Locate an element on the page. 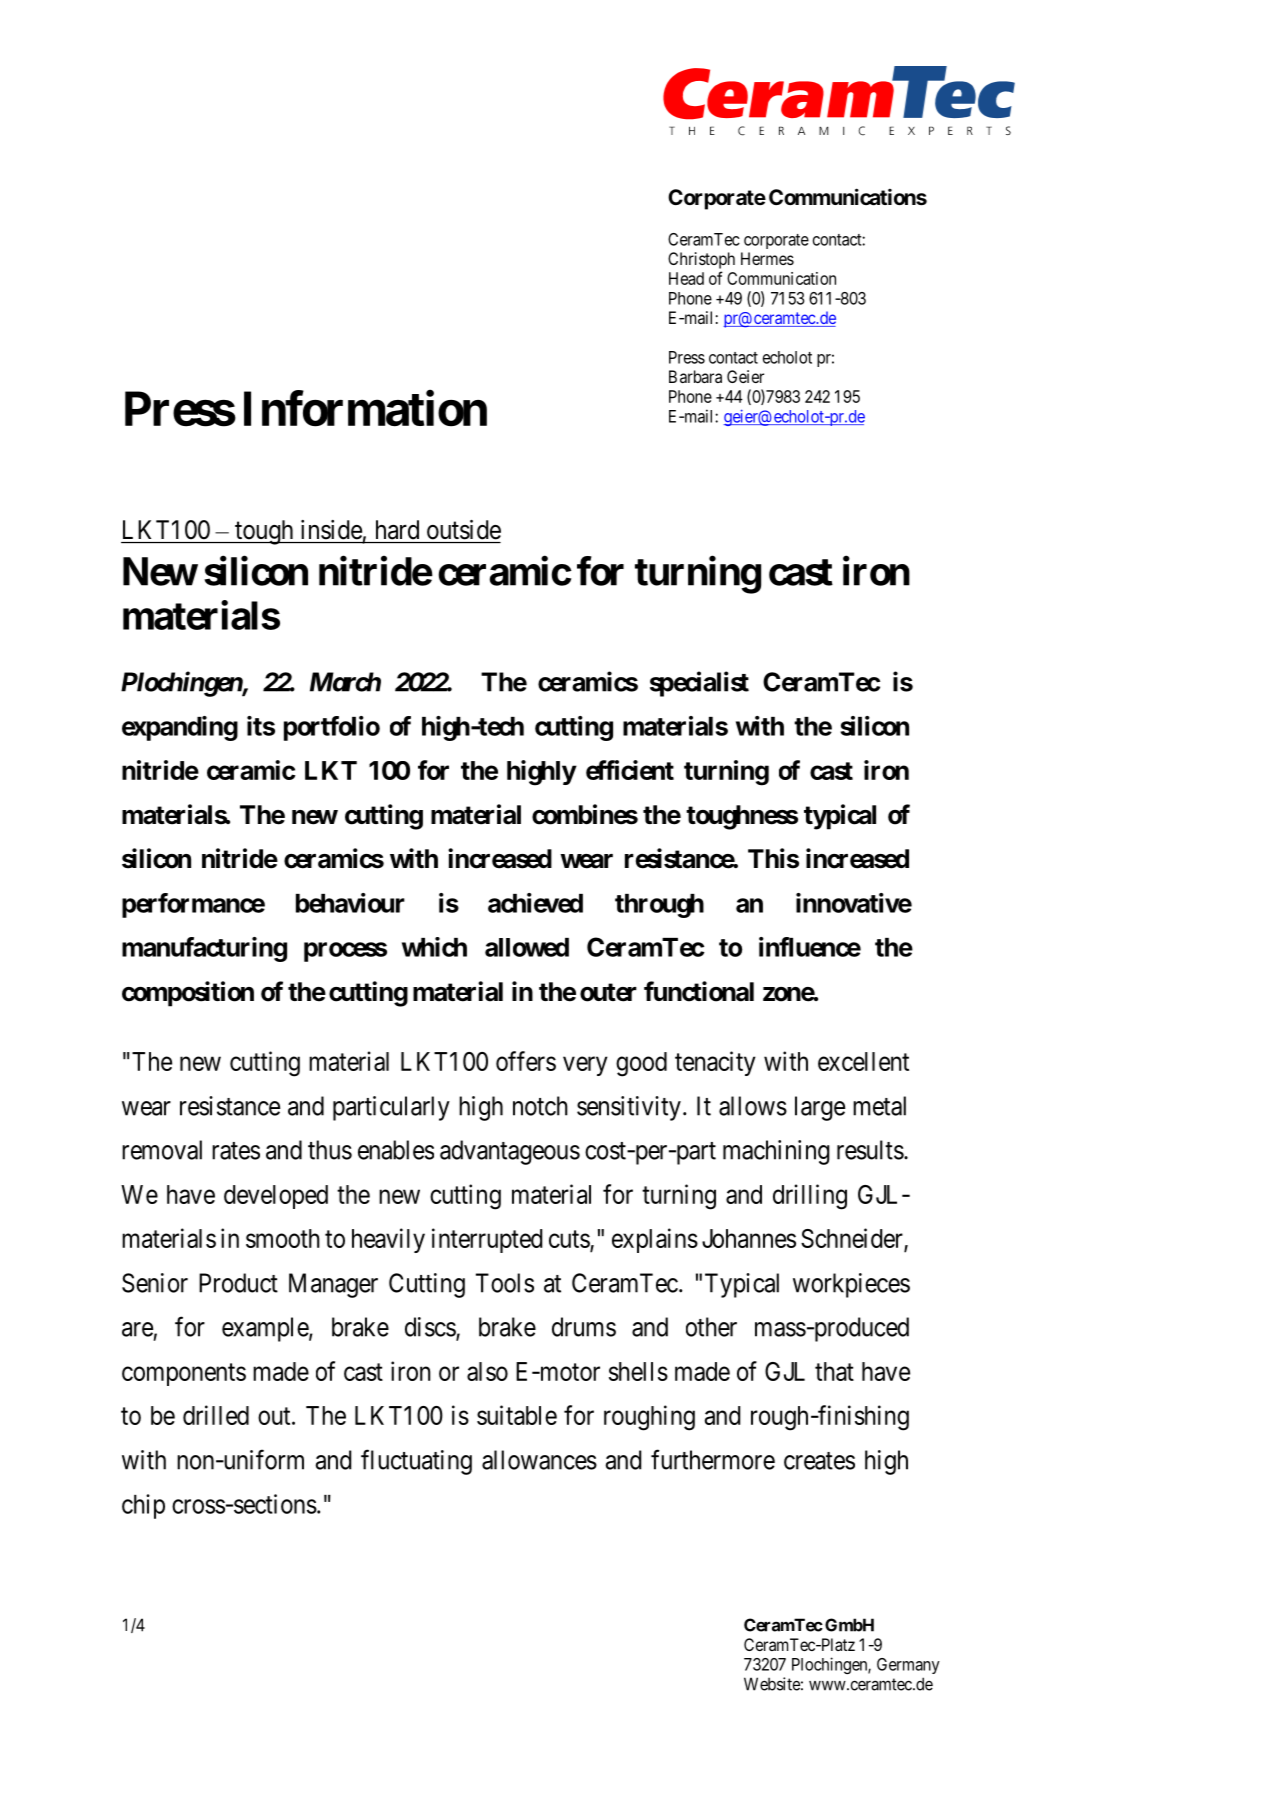 This image has width=1273, height=1800. excellent is located at coordinates (863, 1061).
